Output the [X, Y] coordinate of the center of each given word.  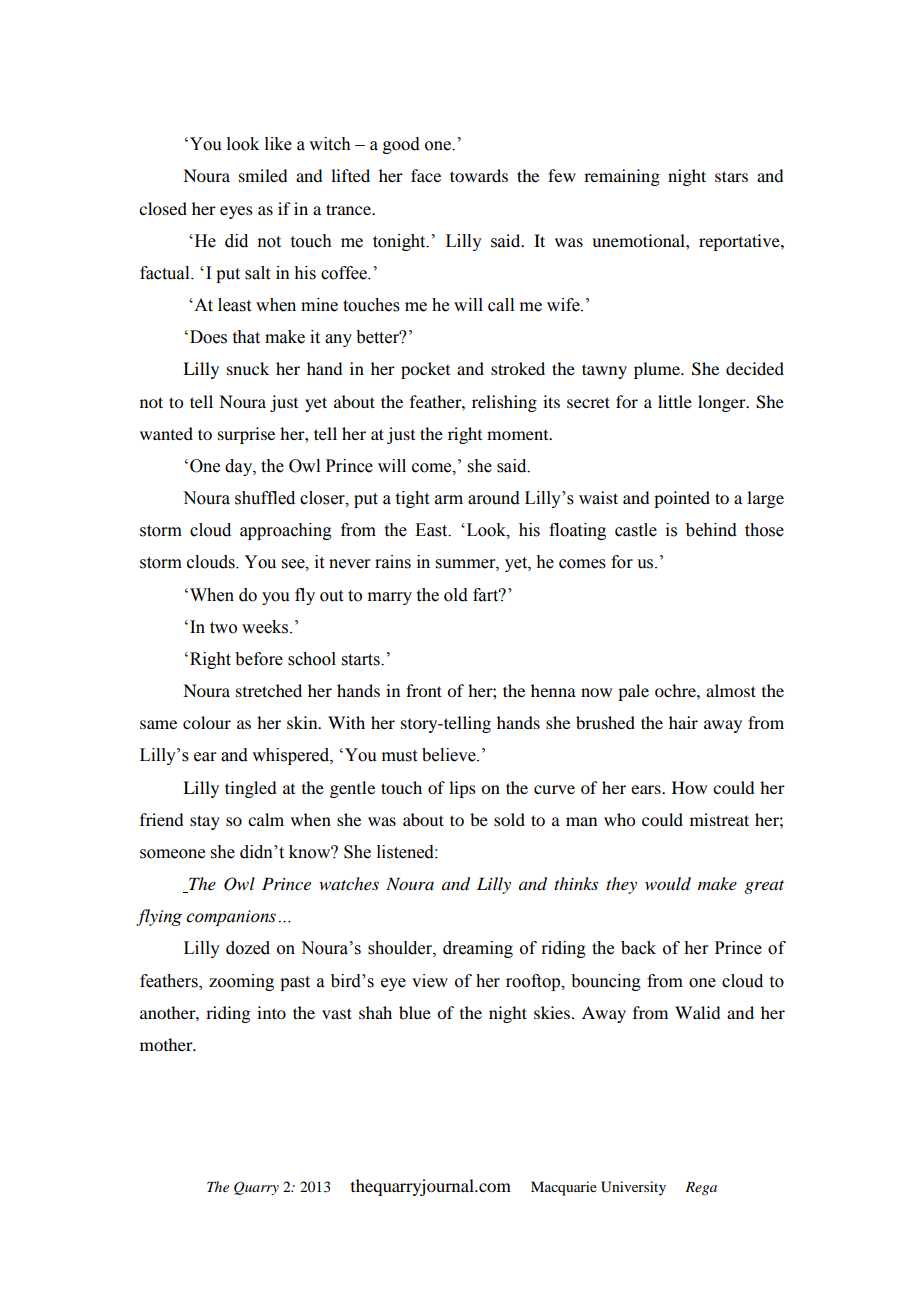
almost [731, 690]
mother [167, 1044]
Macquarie [564, 1188]
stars [731, 176]
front [424, 690]
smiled [263, 175]
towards [479, 175]
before [259, 659]
